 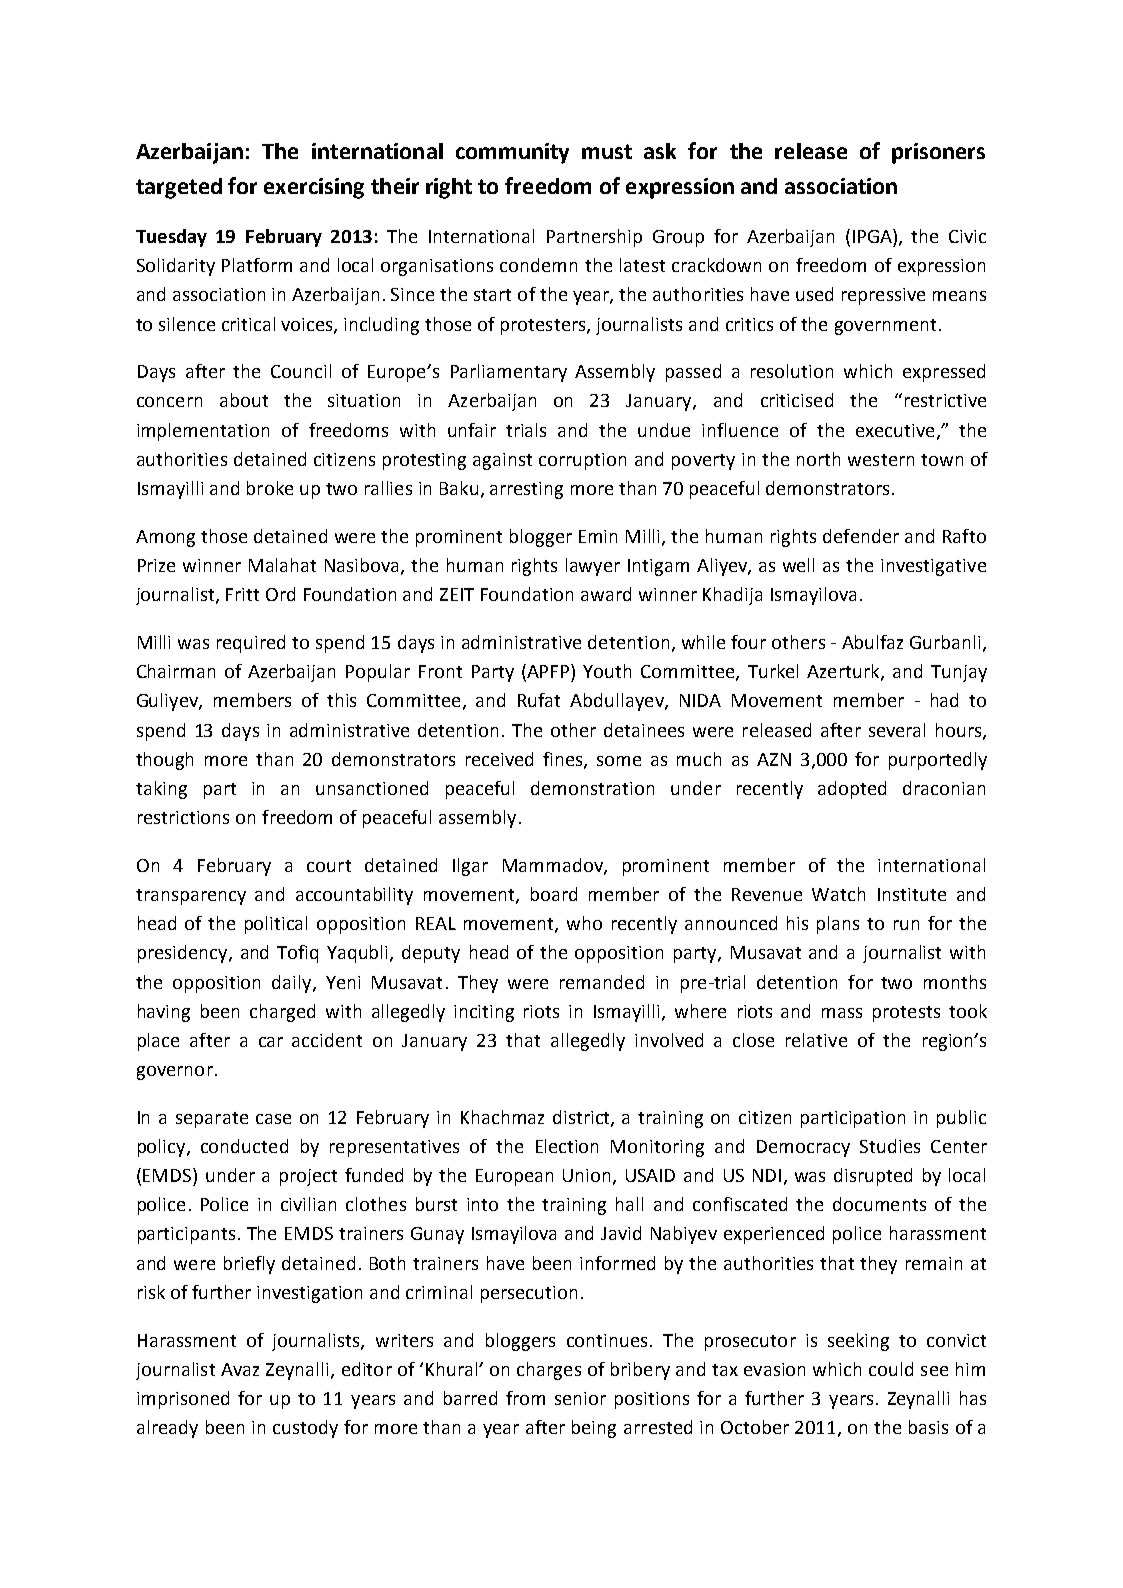 What do you see at coordinates (607, 151) in the screenshot?
I see `must` at bounding box center [607, 151].
